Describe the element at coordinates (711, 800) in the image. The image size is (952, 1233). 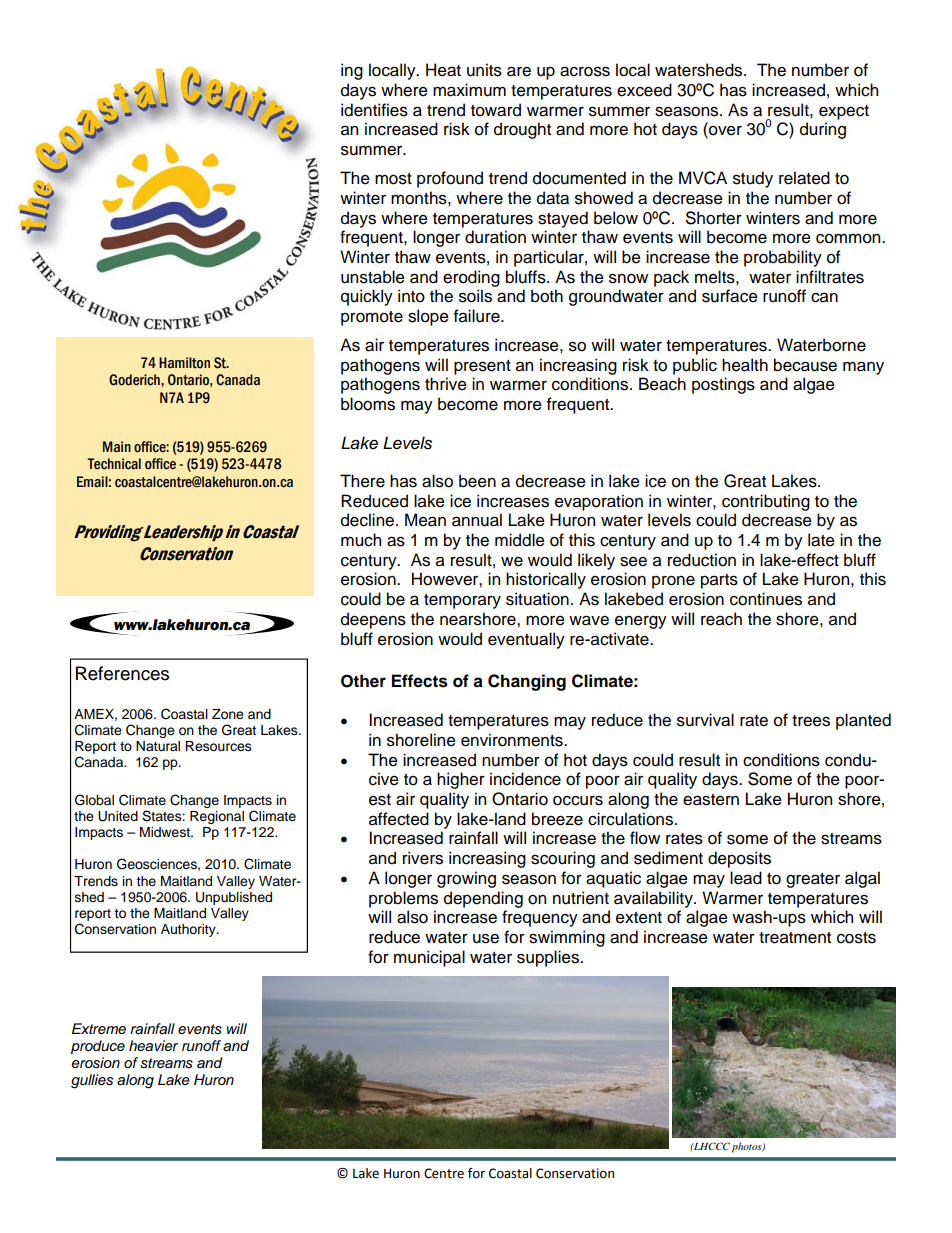
I see `eastern` at that location.
